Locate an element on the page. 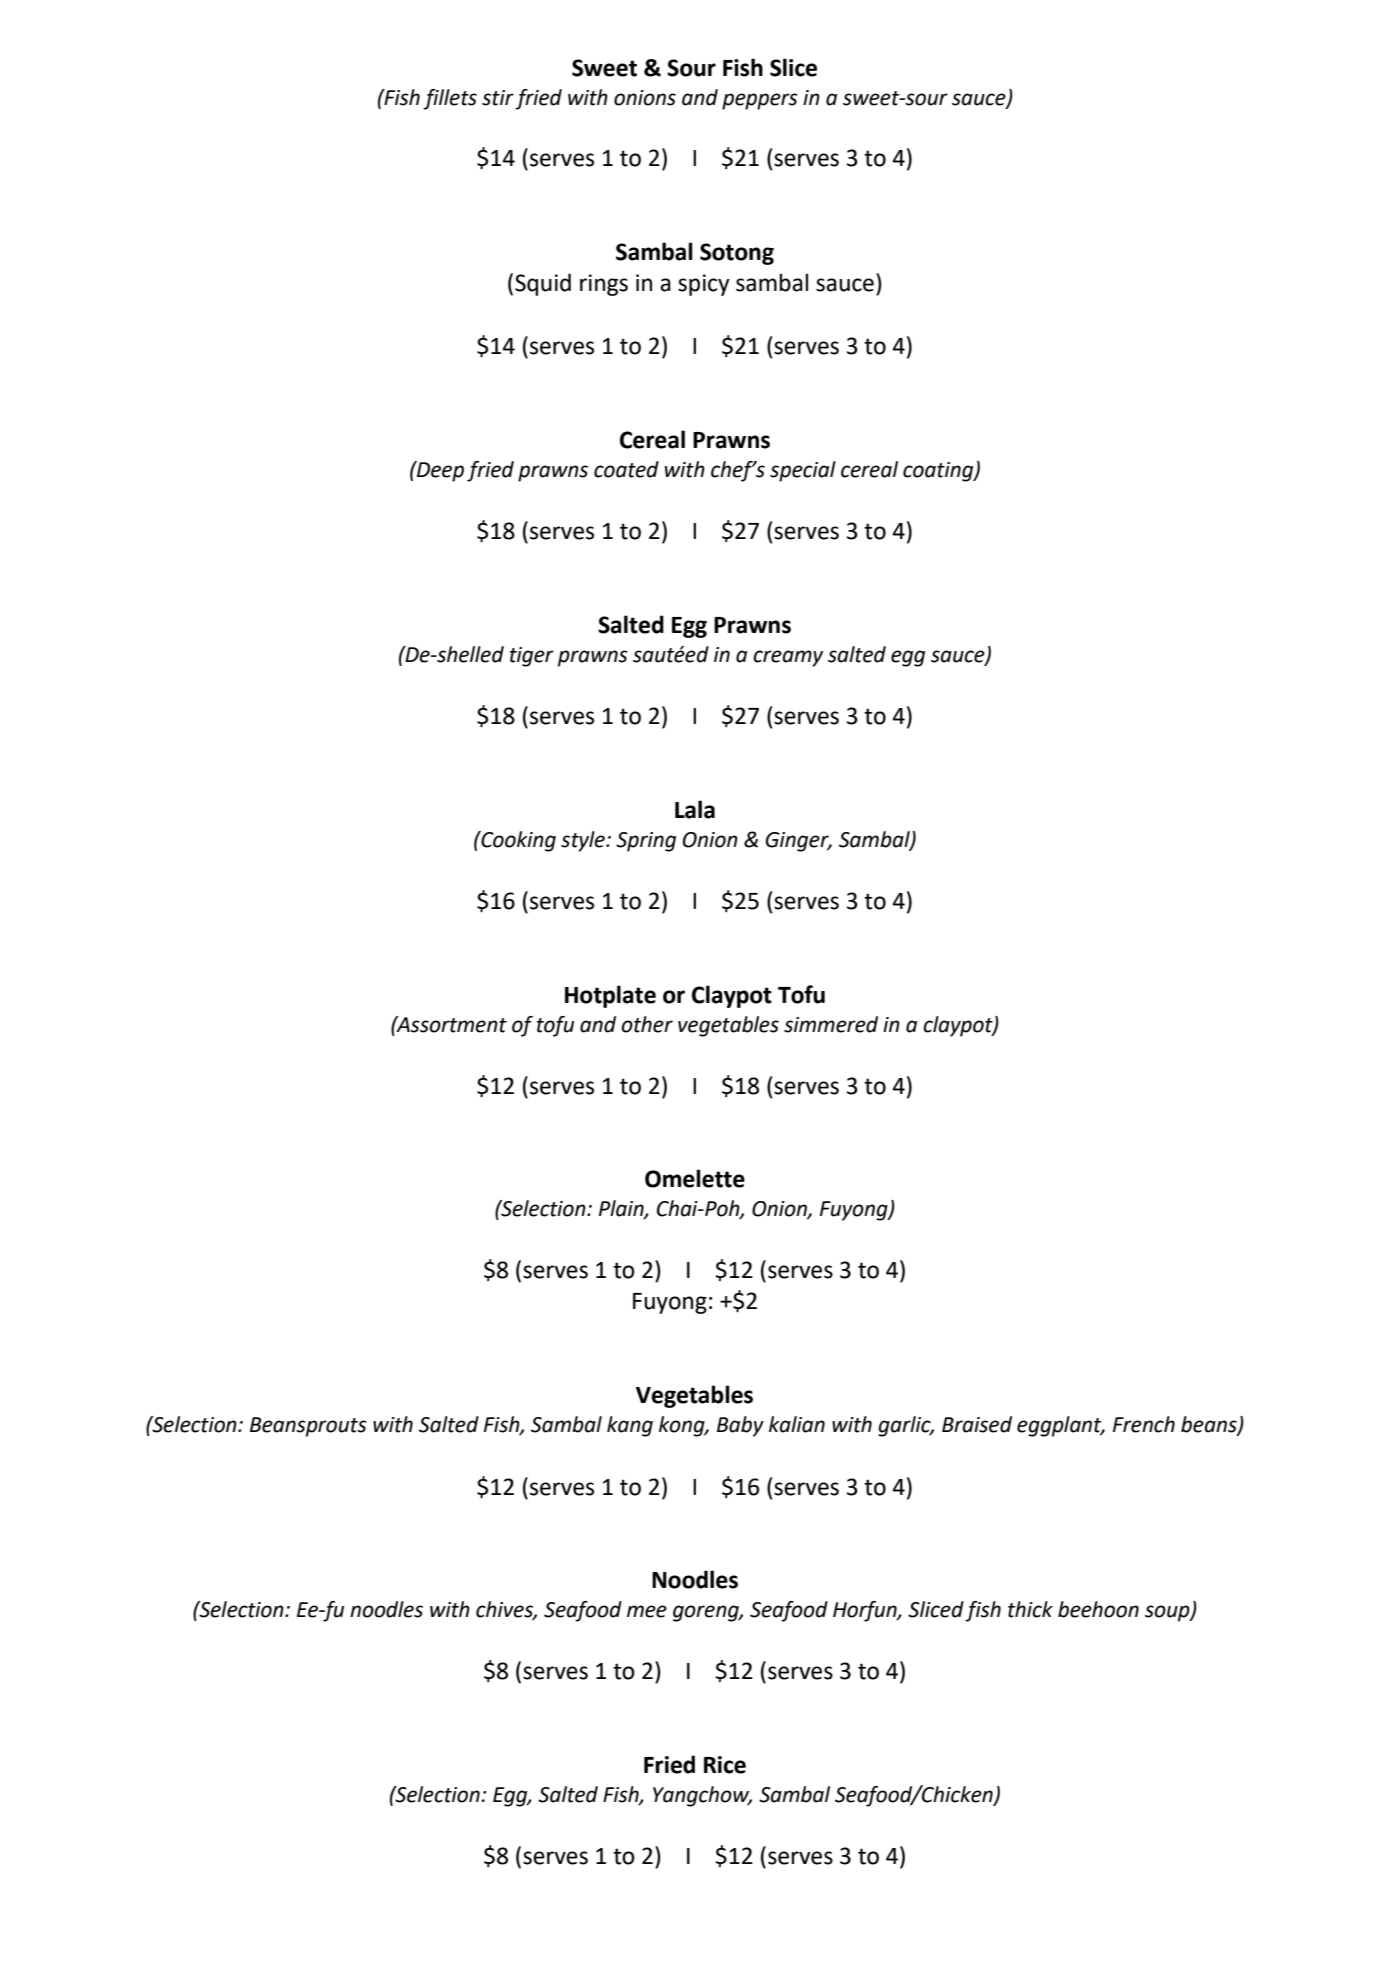 The width and height of the document is (1387, 1961). mee is located at coordinates (647, 1611).
